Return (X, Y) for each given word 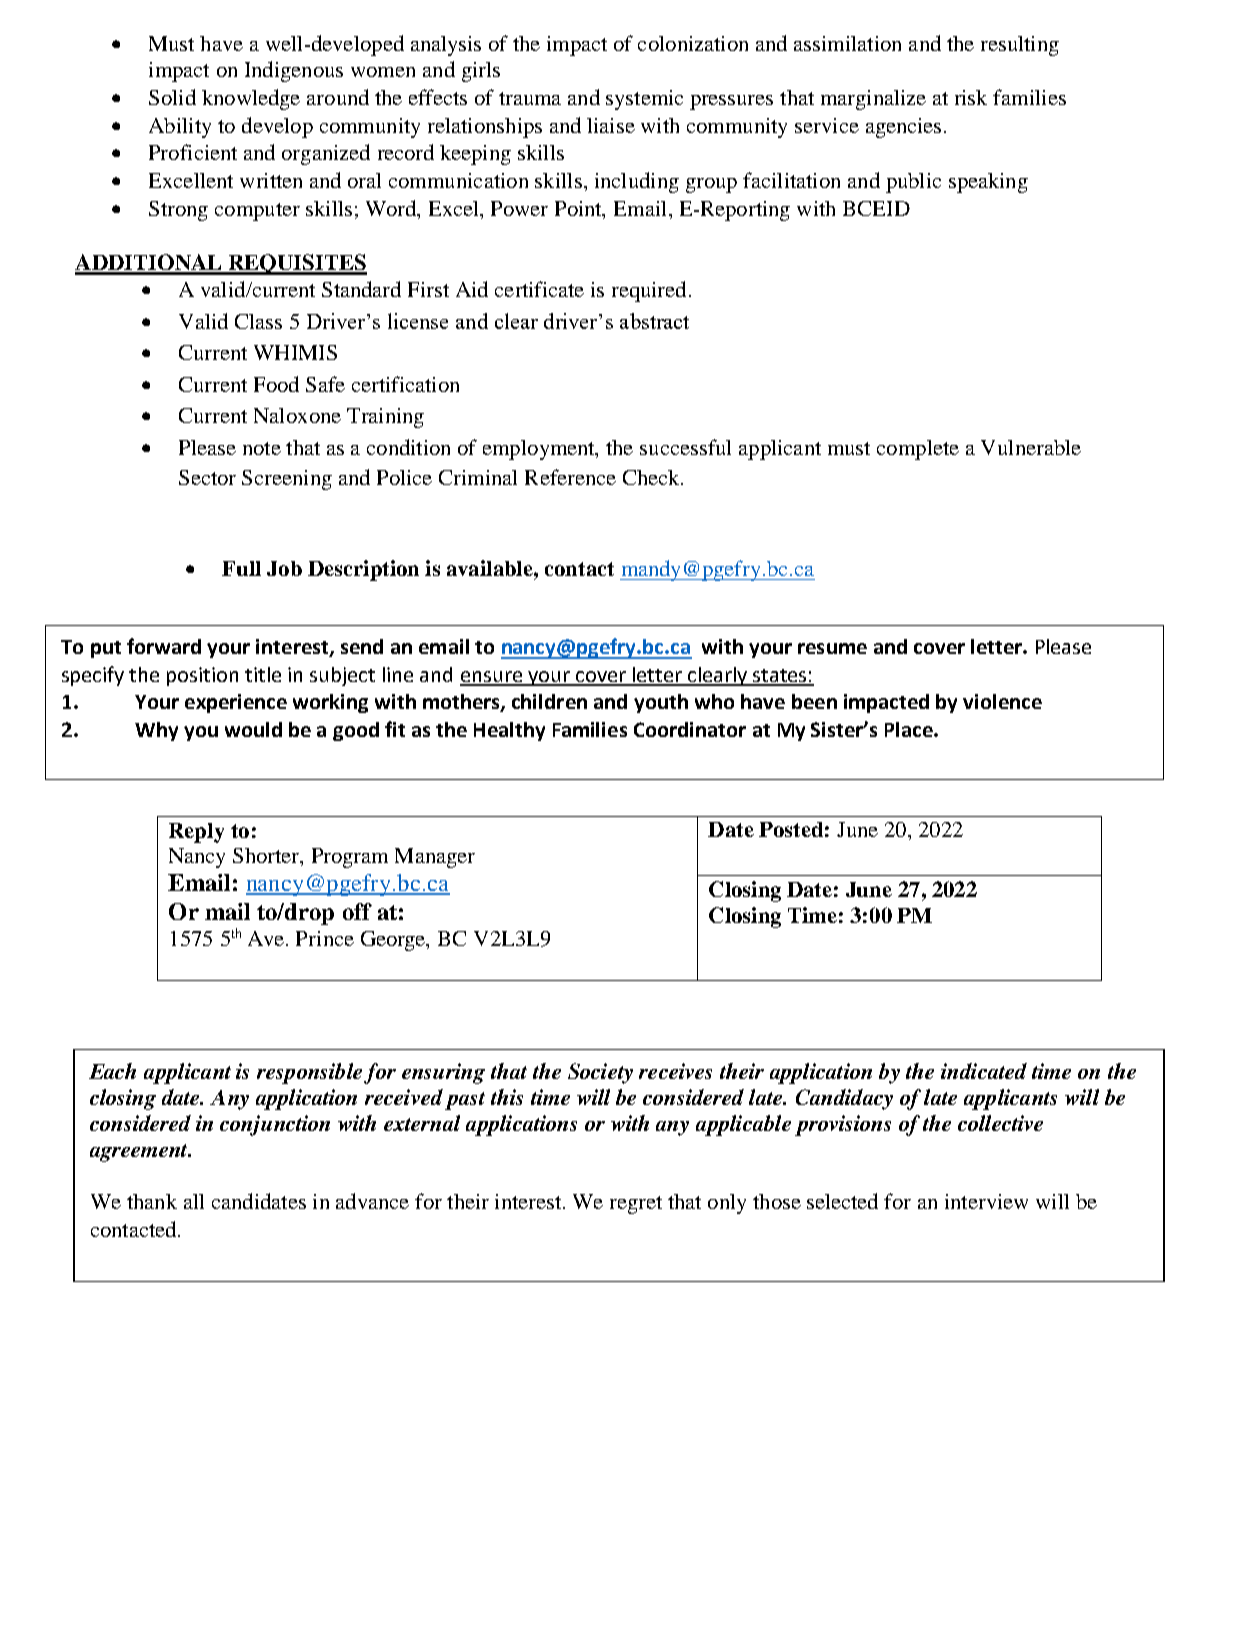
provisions (843, 1125)
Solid (172, 97)
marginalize (873, 100)
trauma (530, 98)
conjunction (275, 1125)
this (507, 1097)
